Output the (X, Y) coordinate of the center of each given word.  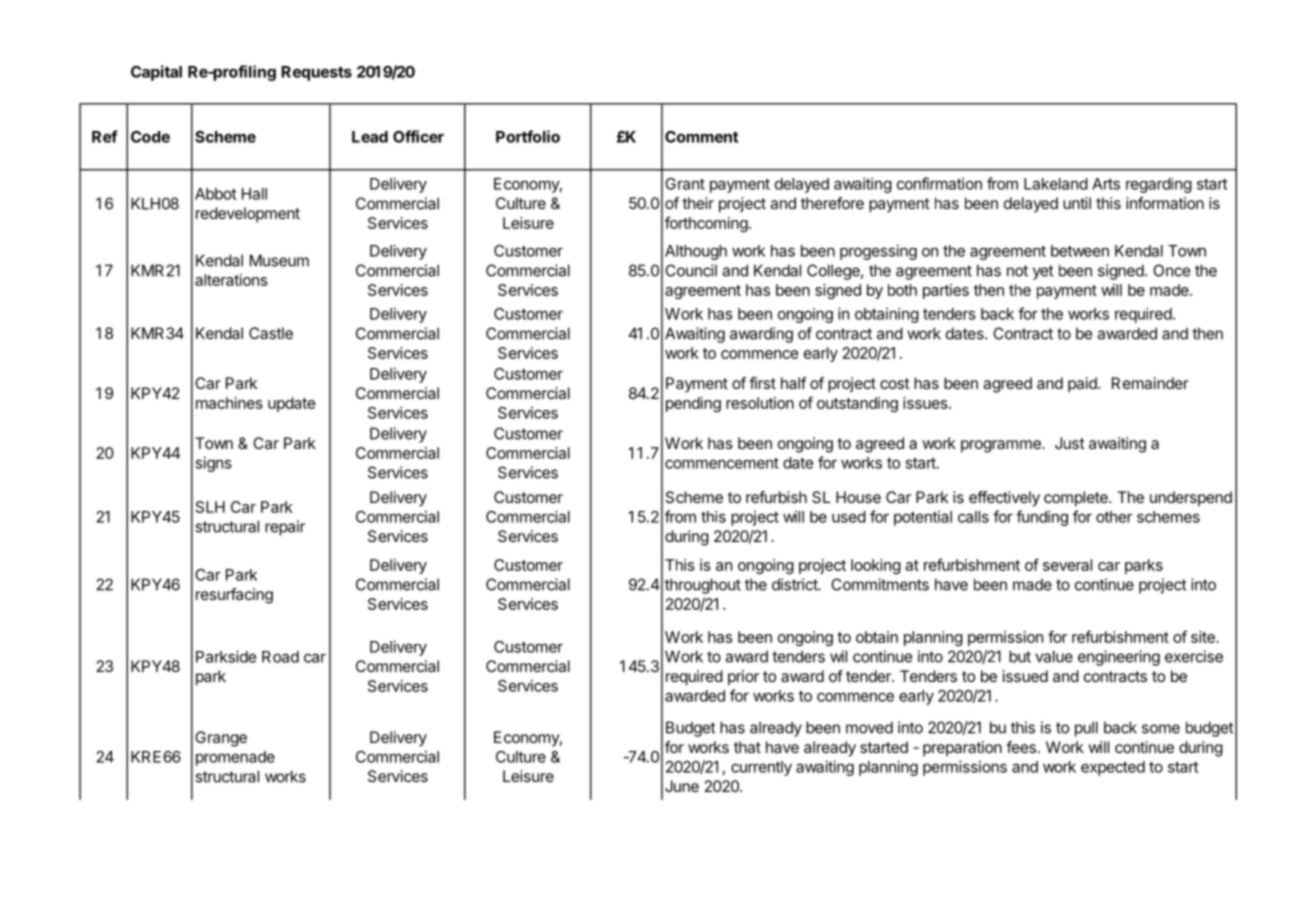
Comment (701, 137)
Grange (221, 739)
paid (1083, 385)
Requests (316, 73)
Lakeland (1056, 184)
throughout (703, 586)
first (762, 383)
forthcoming (706, 224)
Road (280, 657)
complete (1077, 499)
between (1080, 251)
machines (229, 403)
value (1054, 656)
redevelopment (248, 215)
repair (285, 528)
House (858, 497)
